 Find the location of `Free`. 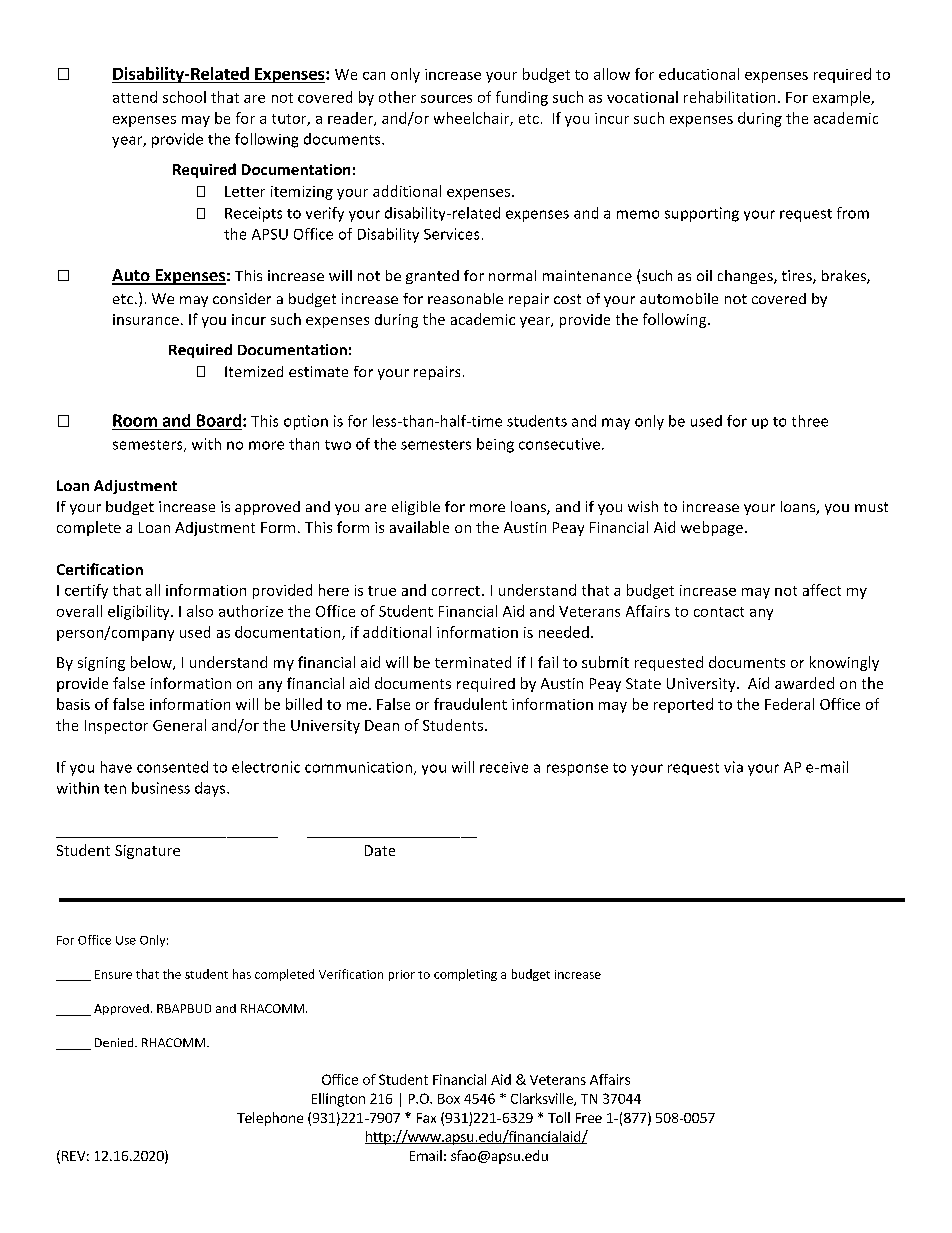

Free is located at coordinates (589, 1118).
